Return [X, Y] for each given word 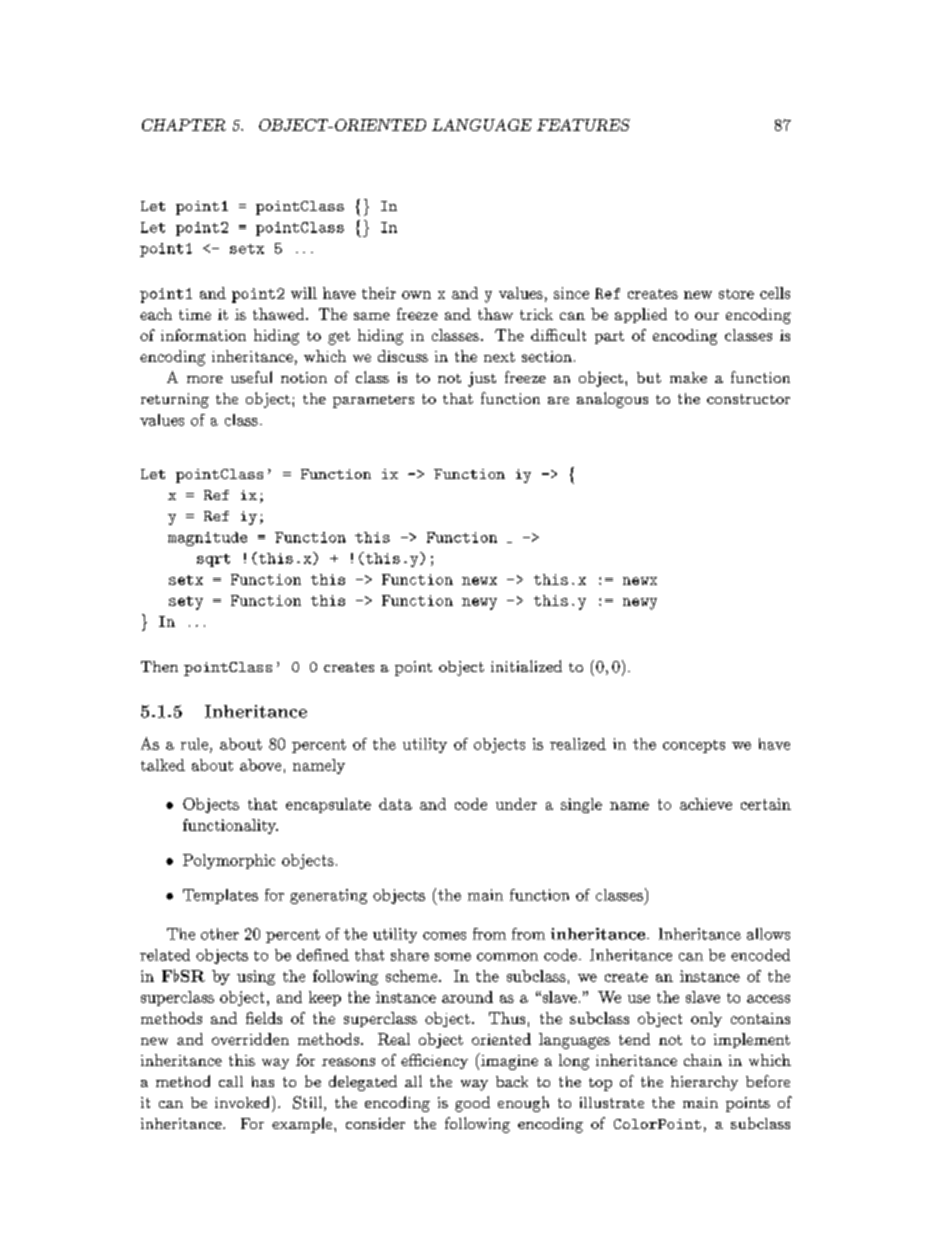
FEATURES [583, 125]
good [472, 1104]
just [482, 379]
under [516, 804]
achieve [706, 804]
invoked [242, 1102]
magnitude [207, 539]
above [260, 765]
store [736, 294]
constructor [748, 399]
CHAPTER [184, 125]
